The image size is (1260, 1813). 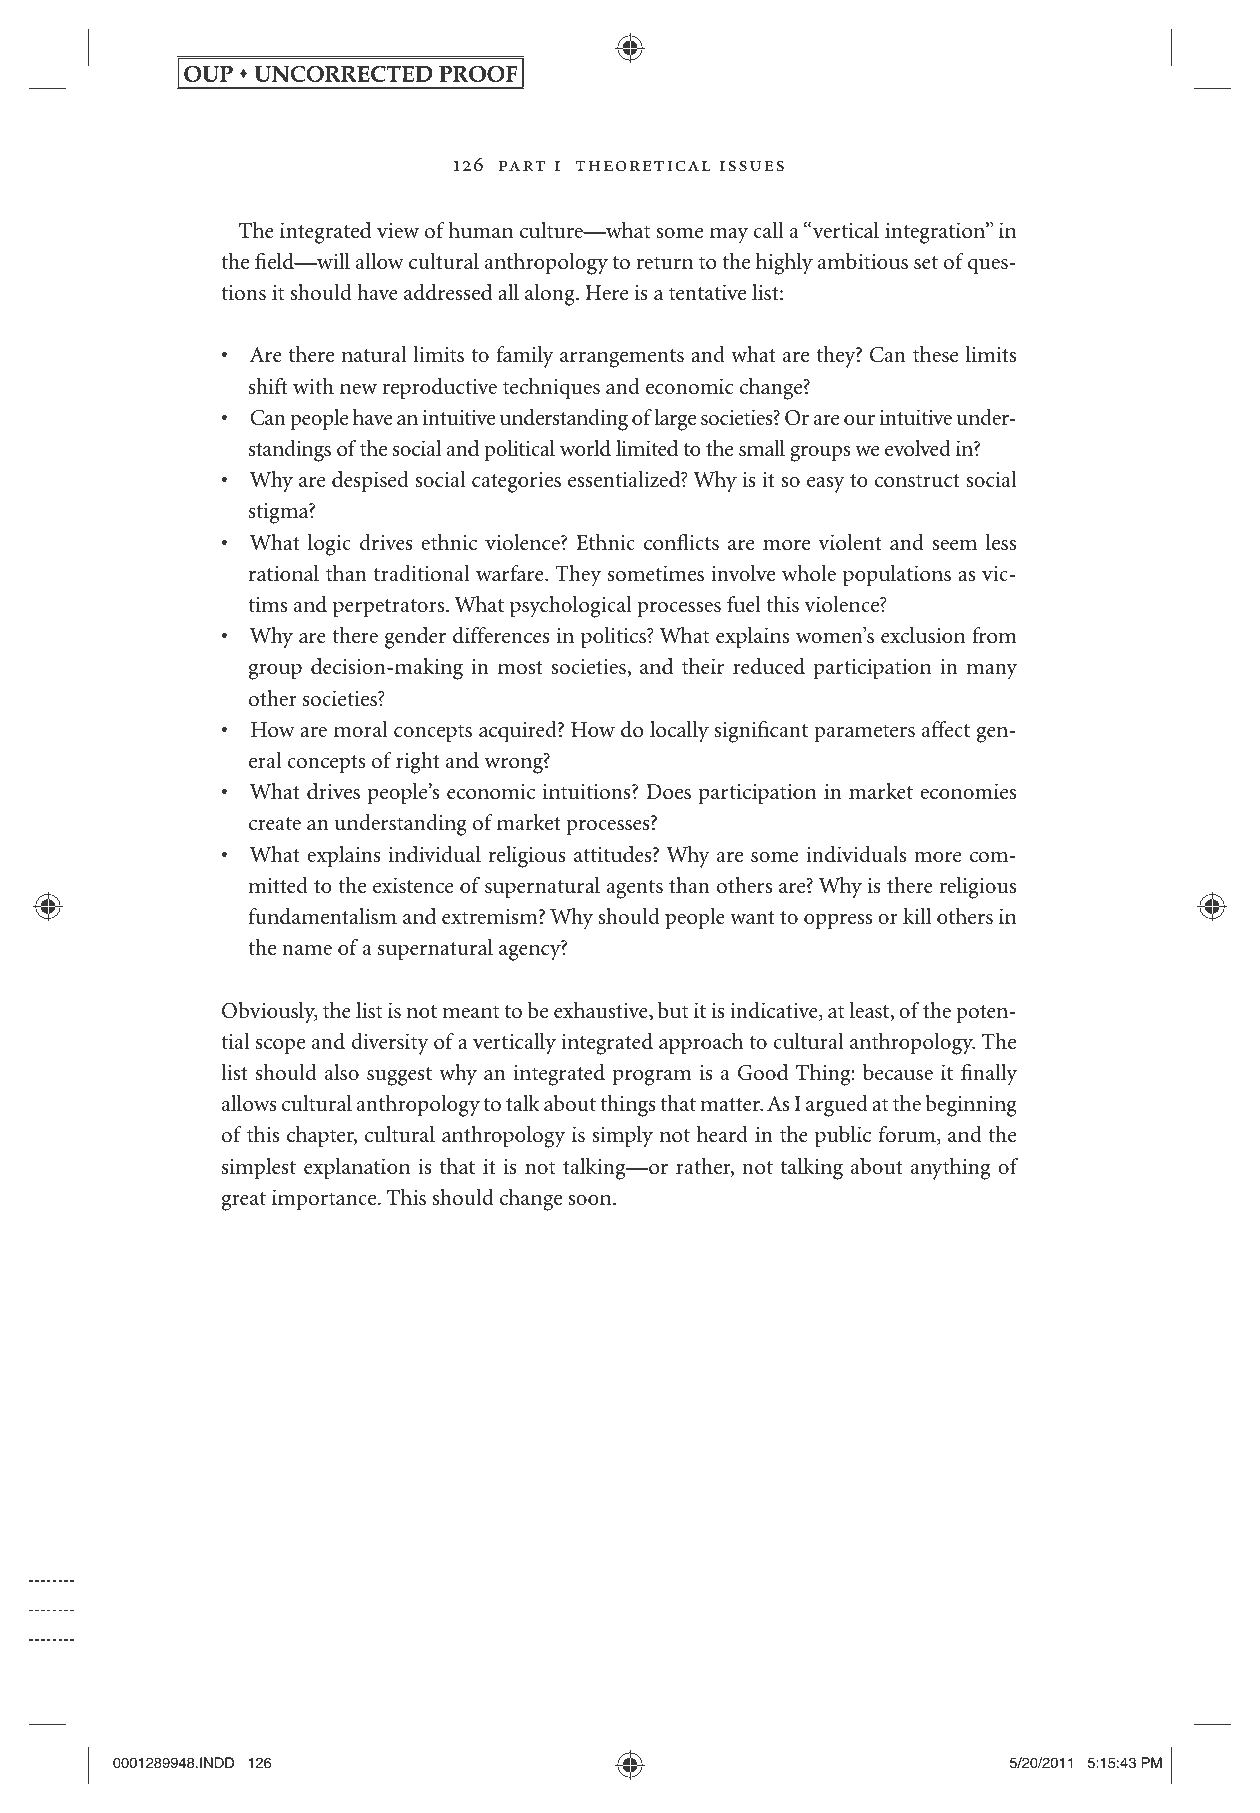 I want to click on exclusion, so click(x=923, y=635).
